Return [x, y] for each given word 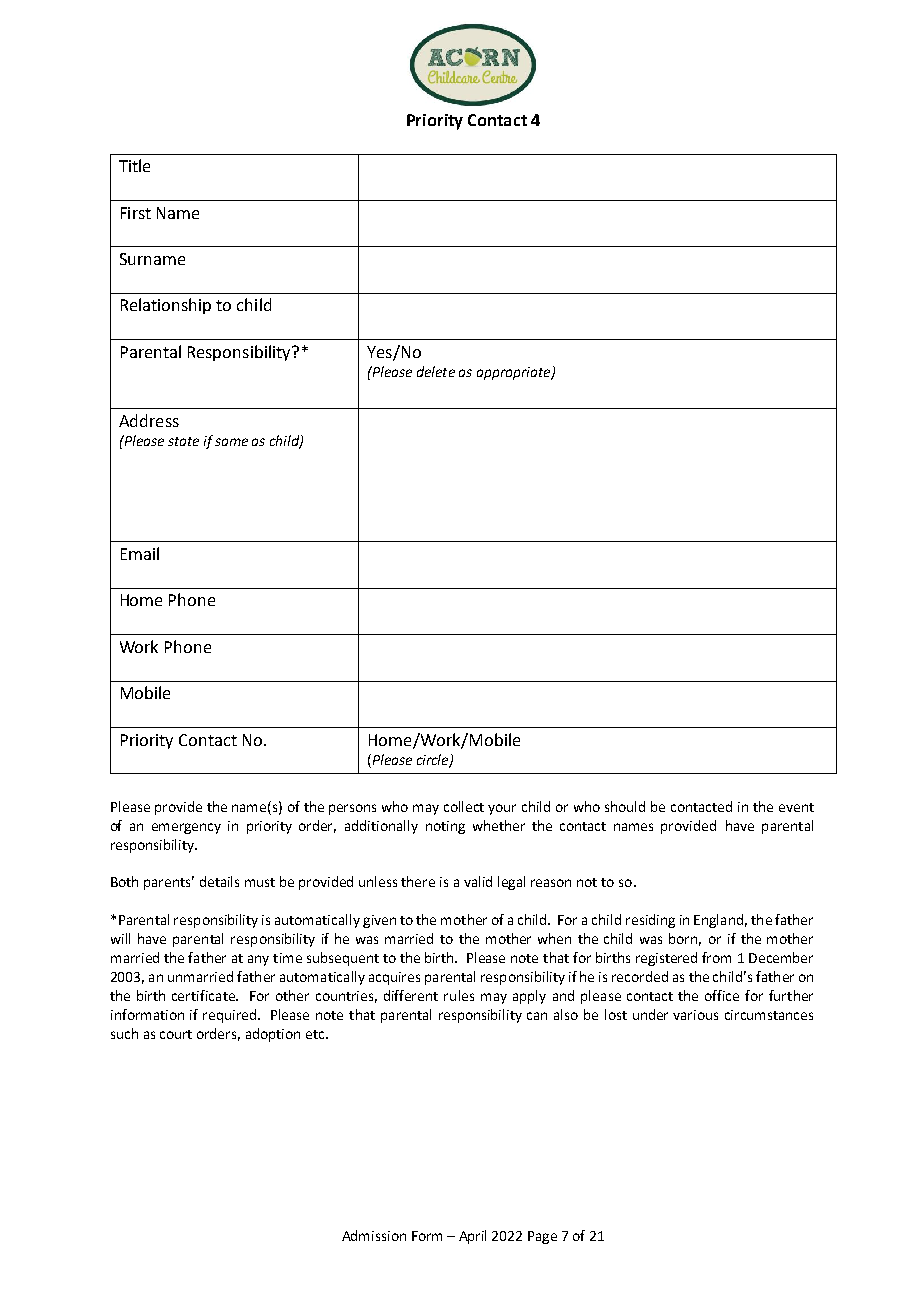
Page [542, 1237]
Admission [374, 1235]
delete [436, 371]
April [472, 1237]
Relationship [166, 306]
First [136, 213]
